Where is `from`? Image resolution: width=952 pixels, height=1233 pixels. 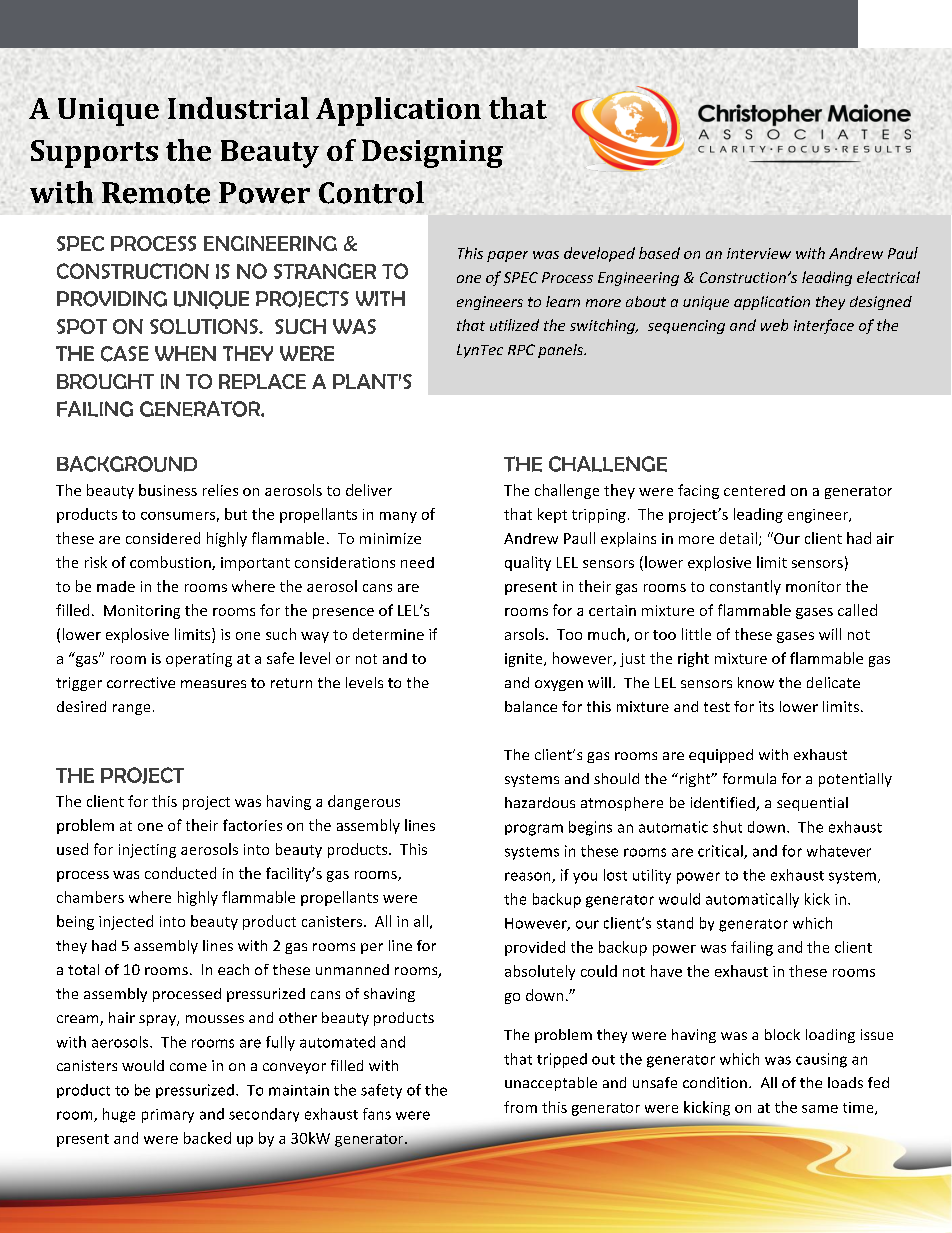
from is located at coordinates (520, 1107).
